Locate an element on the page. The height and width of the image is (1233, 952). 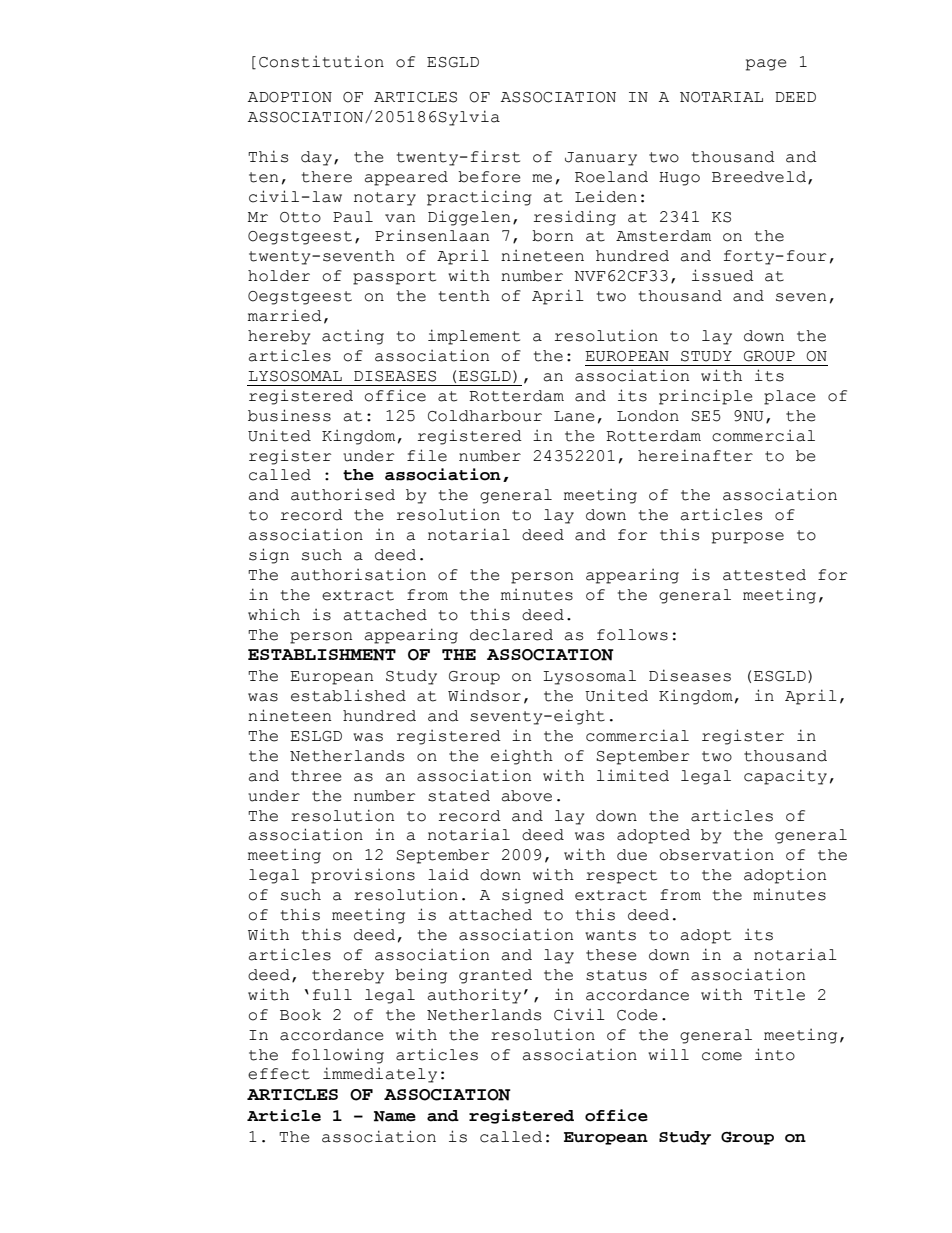
Constitution is located at coordinates (321, 62).
